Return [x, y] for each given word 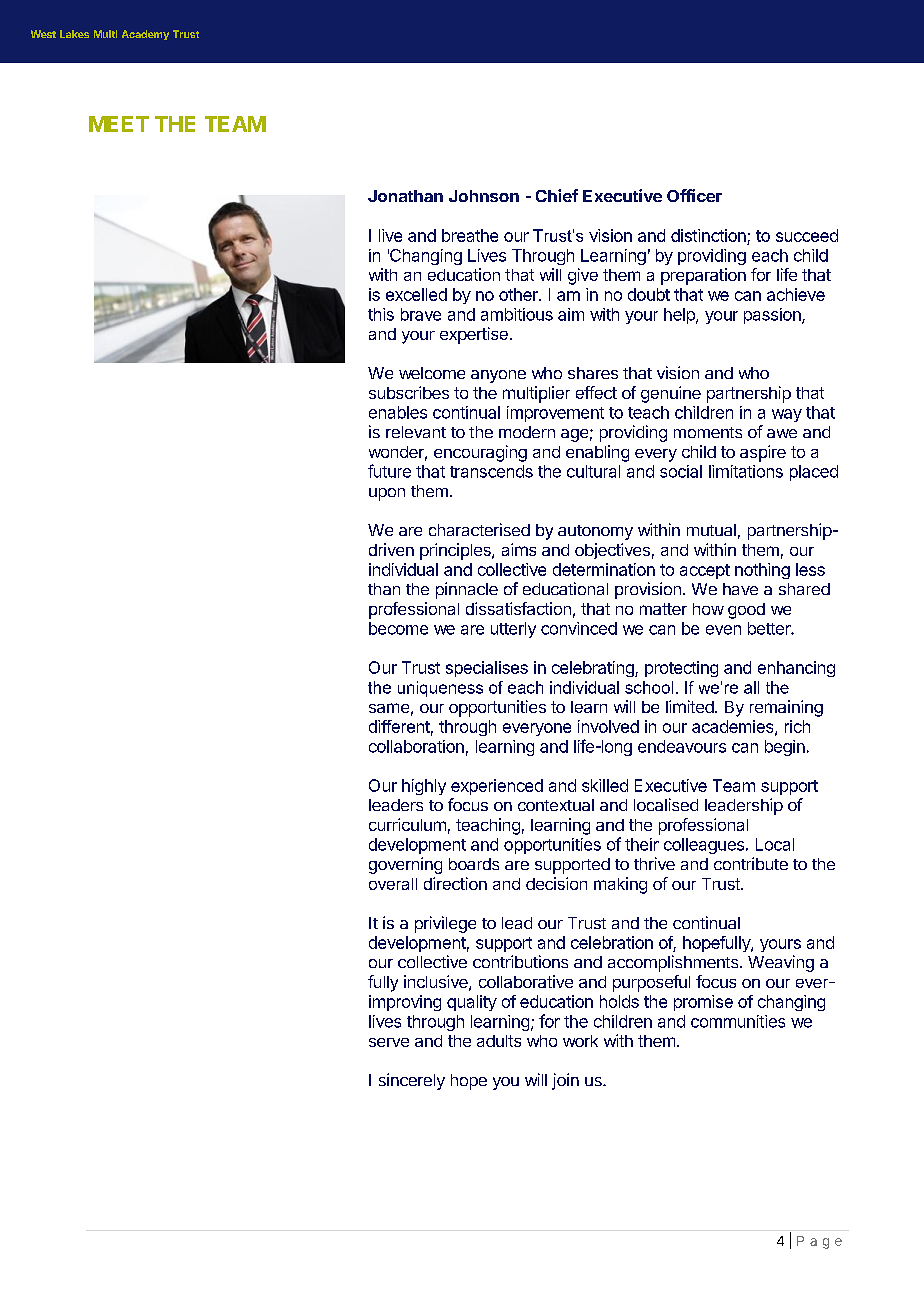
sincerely [412, 1081]
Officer [694, 195]
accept [705, 571]
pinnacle [467, 590]
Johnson [484, 196]
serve [389, 1042]
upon [387, 494]
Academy [145, 35]
